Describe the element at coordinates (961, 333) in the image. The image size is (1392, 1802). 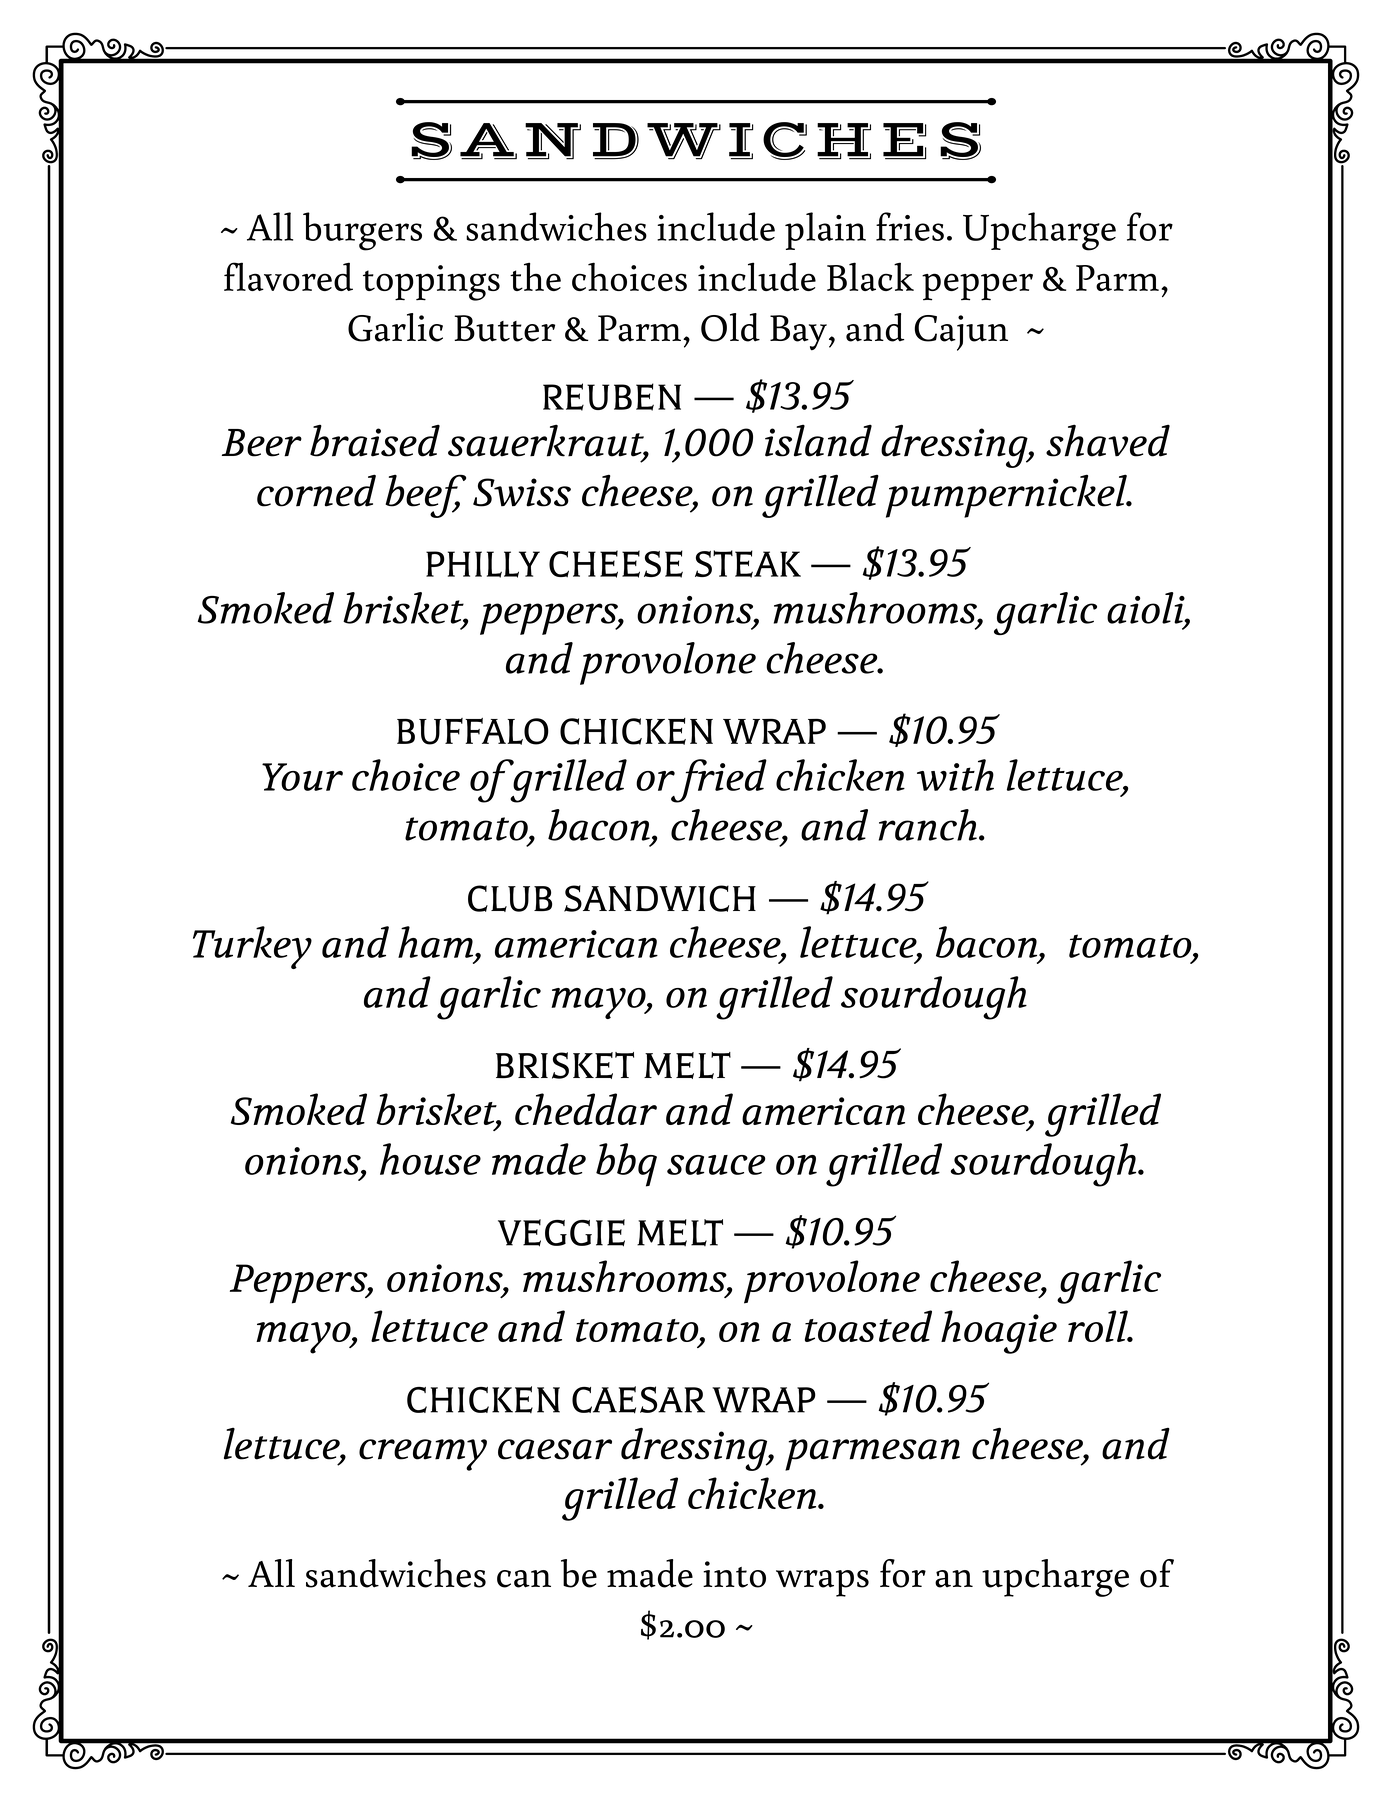
I see `Cajun` at that location.
